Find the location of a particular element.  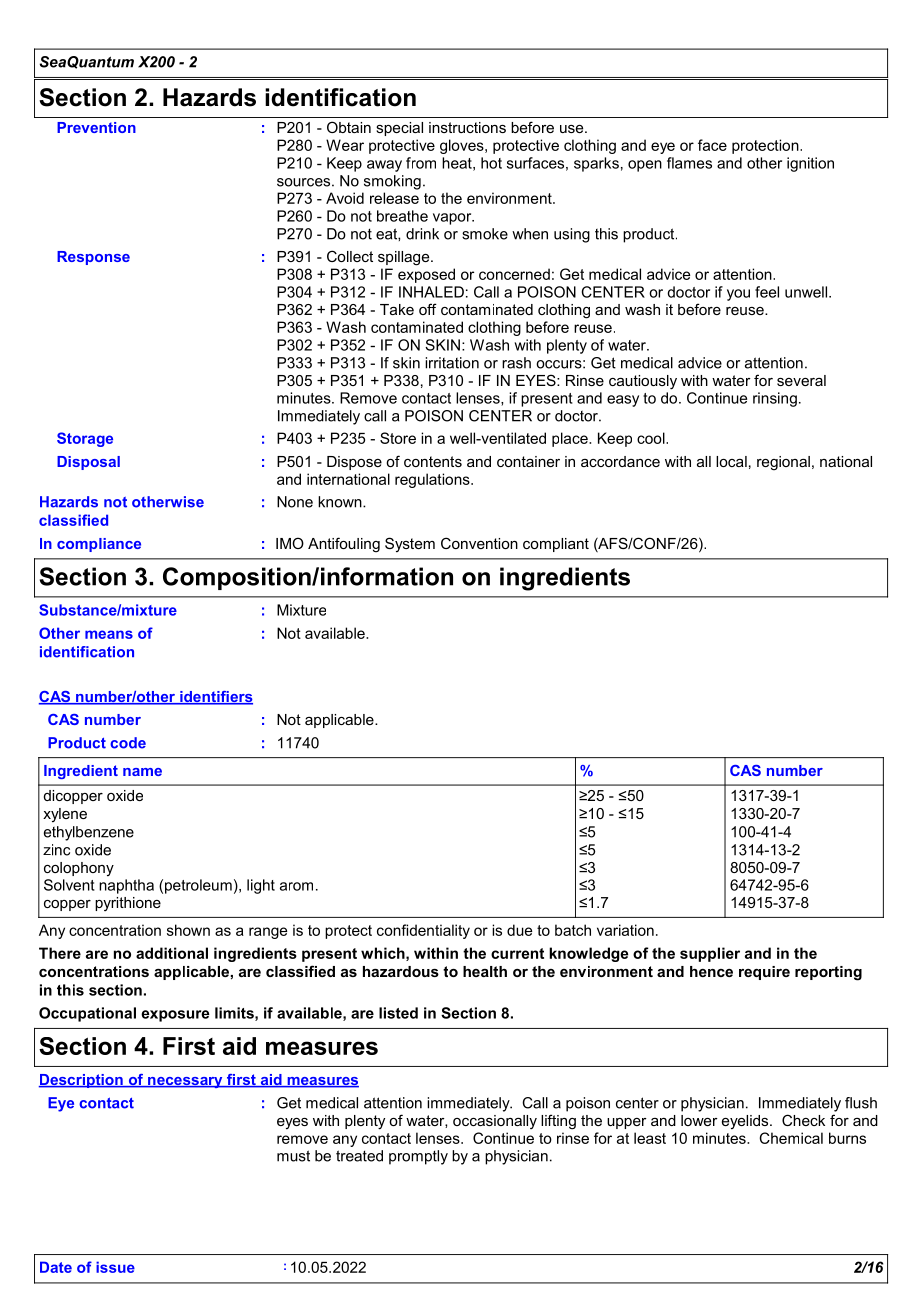

hot is located at coordinates (491, 163).
